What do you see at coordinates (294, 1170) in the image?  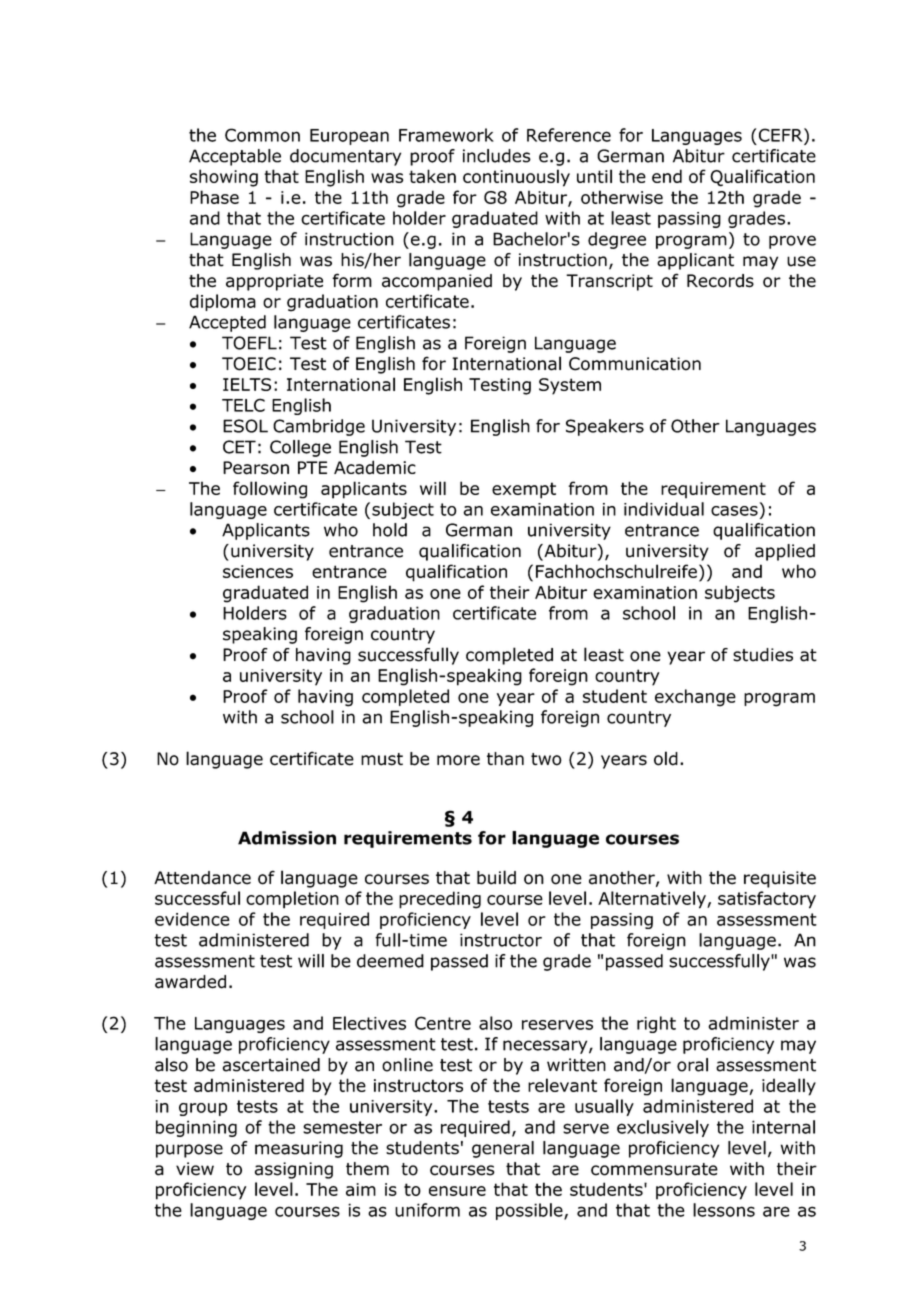 I see `assigning` at bounding box center [294, 1170].
